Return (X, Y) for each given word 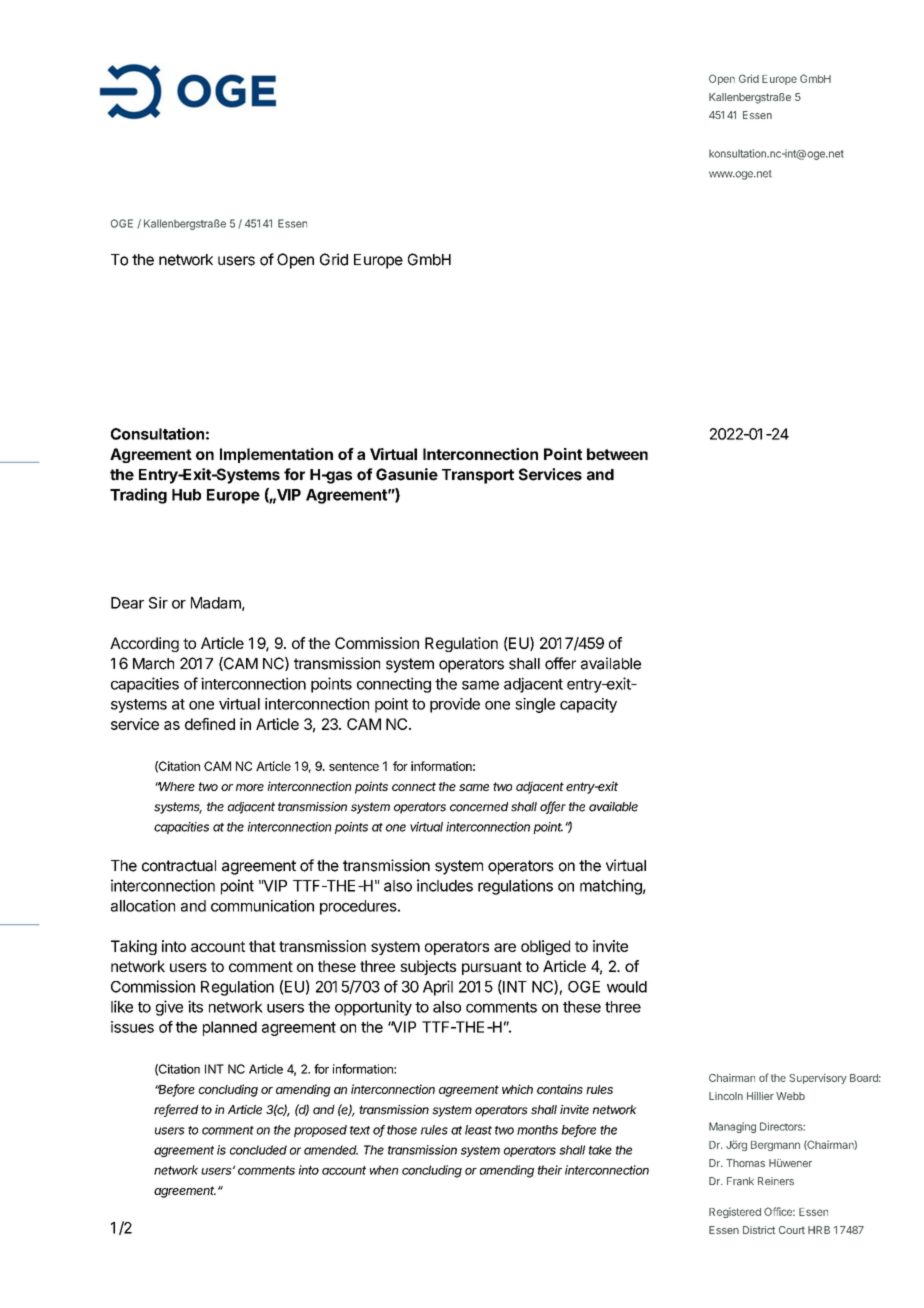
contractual (179, 866)
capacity (588, 705)
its (195, 1006)
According (144, 644)
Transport (478, 476)
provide (455, 705)
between (617, 454)
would (627, 987)
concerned (479, 807)
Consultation (157, 433)
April (438, 988)
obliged (545, 947)
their (550, 1170)
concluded (258, 1150)
